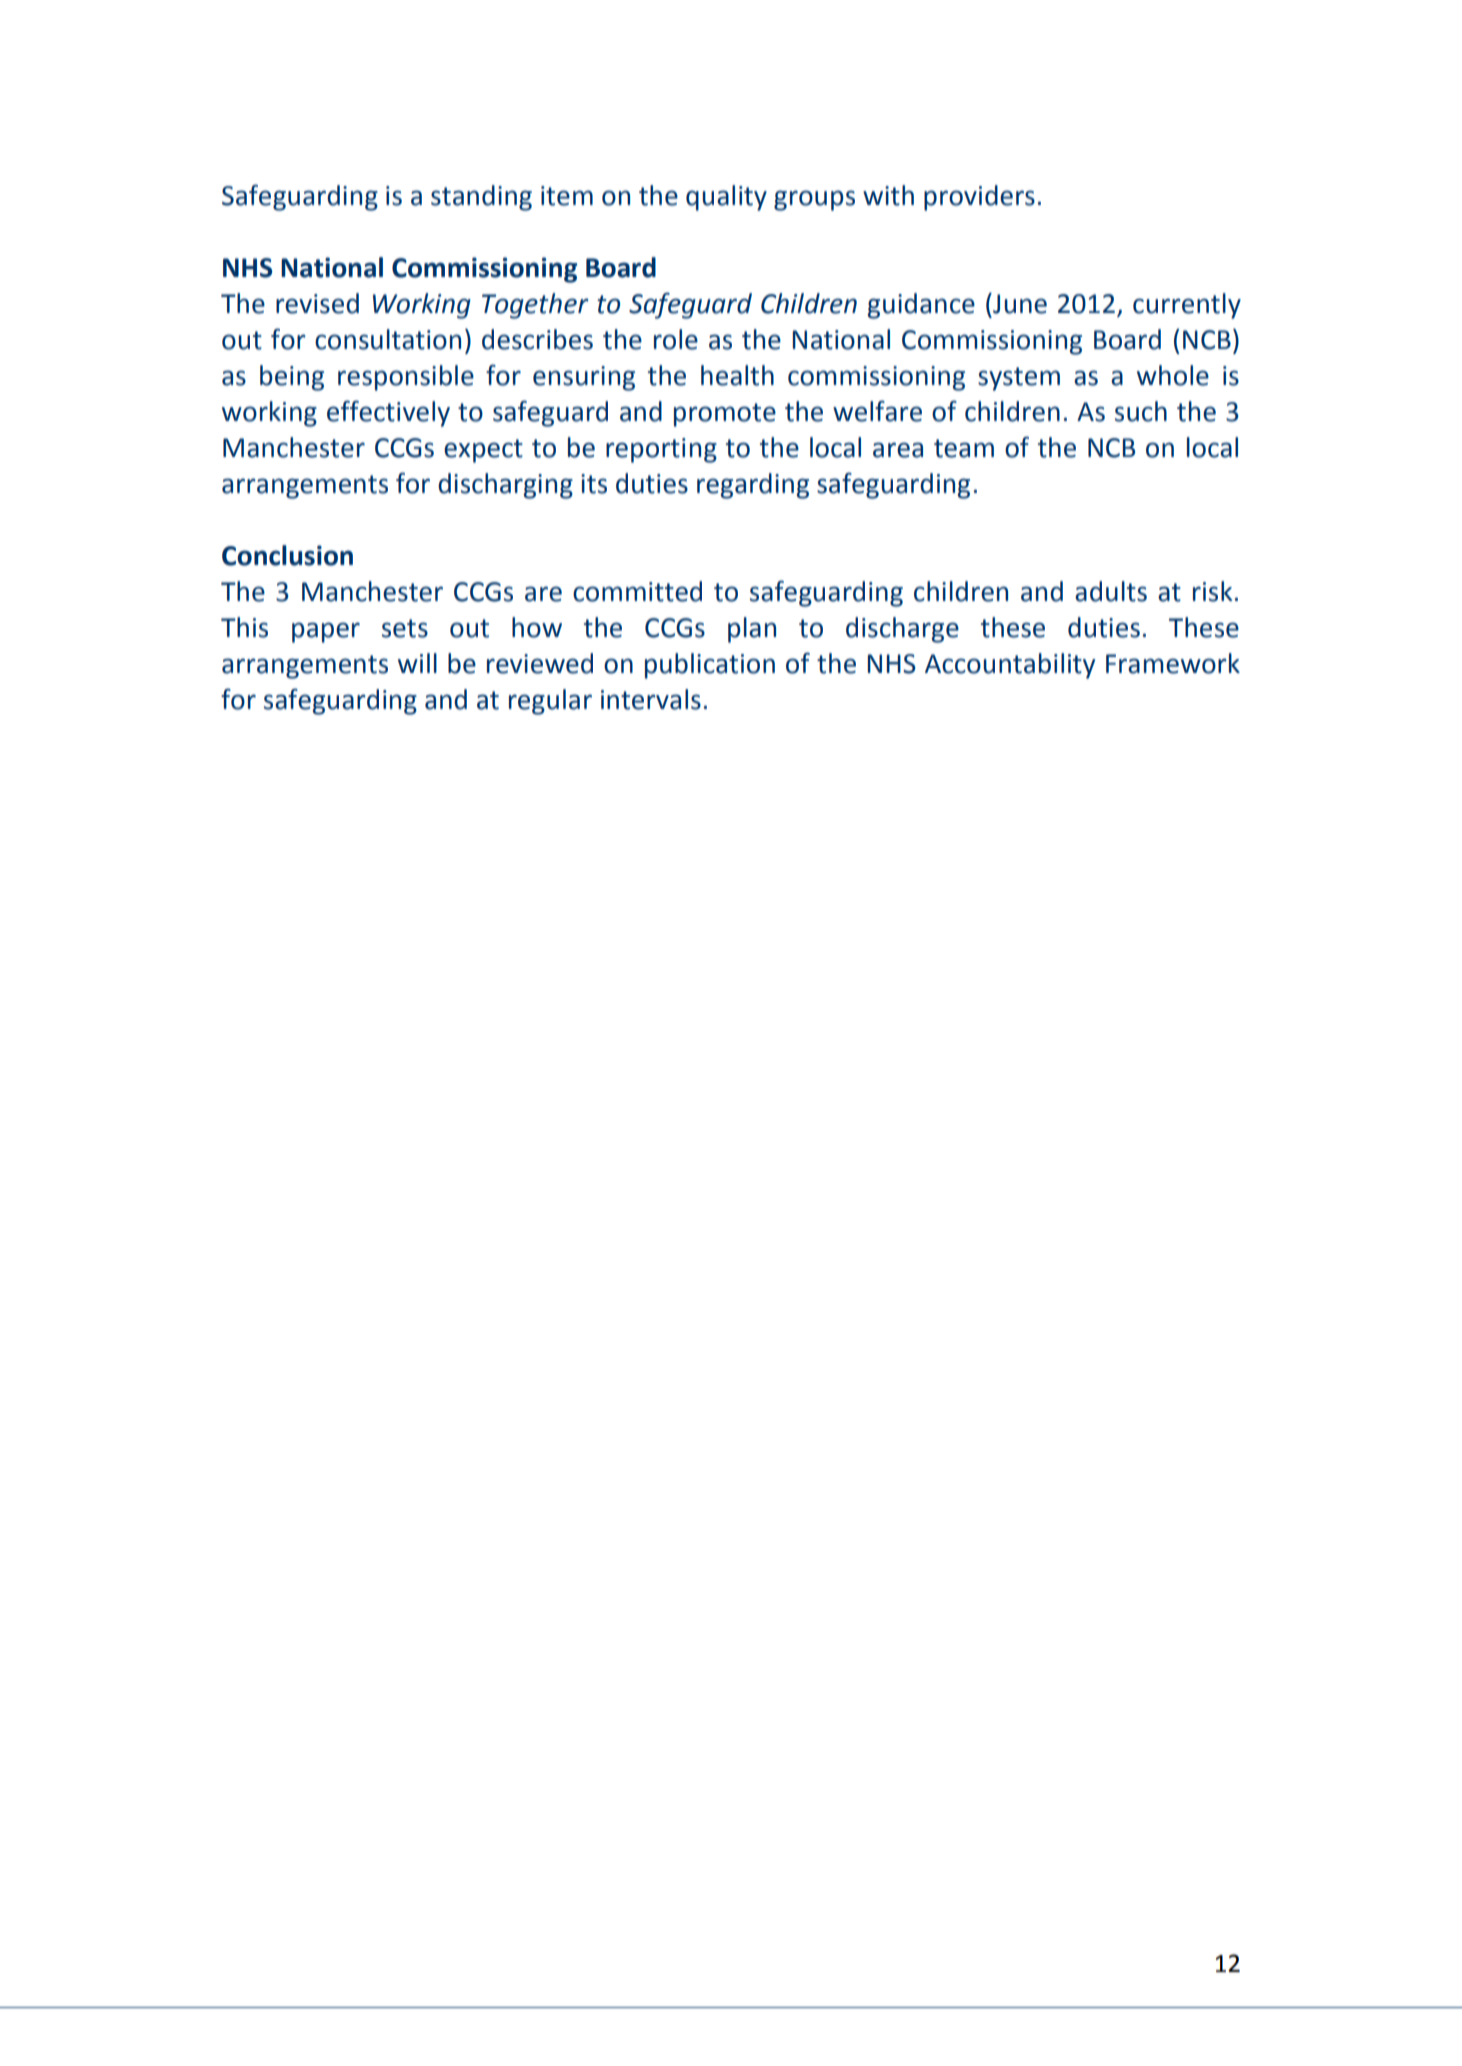 The height and width of the screenshot is (2066, 1462). What do you see at coordinates (1111, 591) in the screenshot?
I see `adults` at bounding box center [1111, 591].
